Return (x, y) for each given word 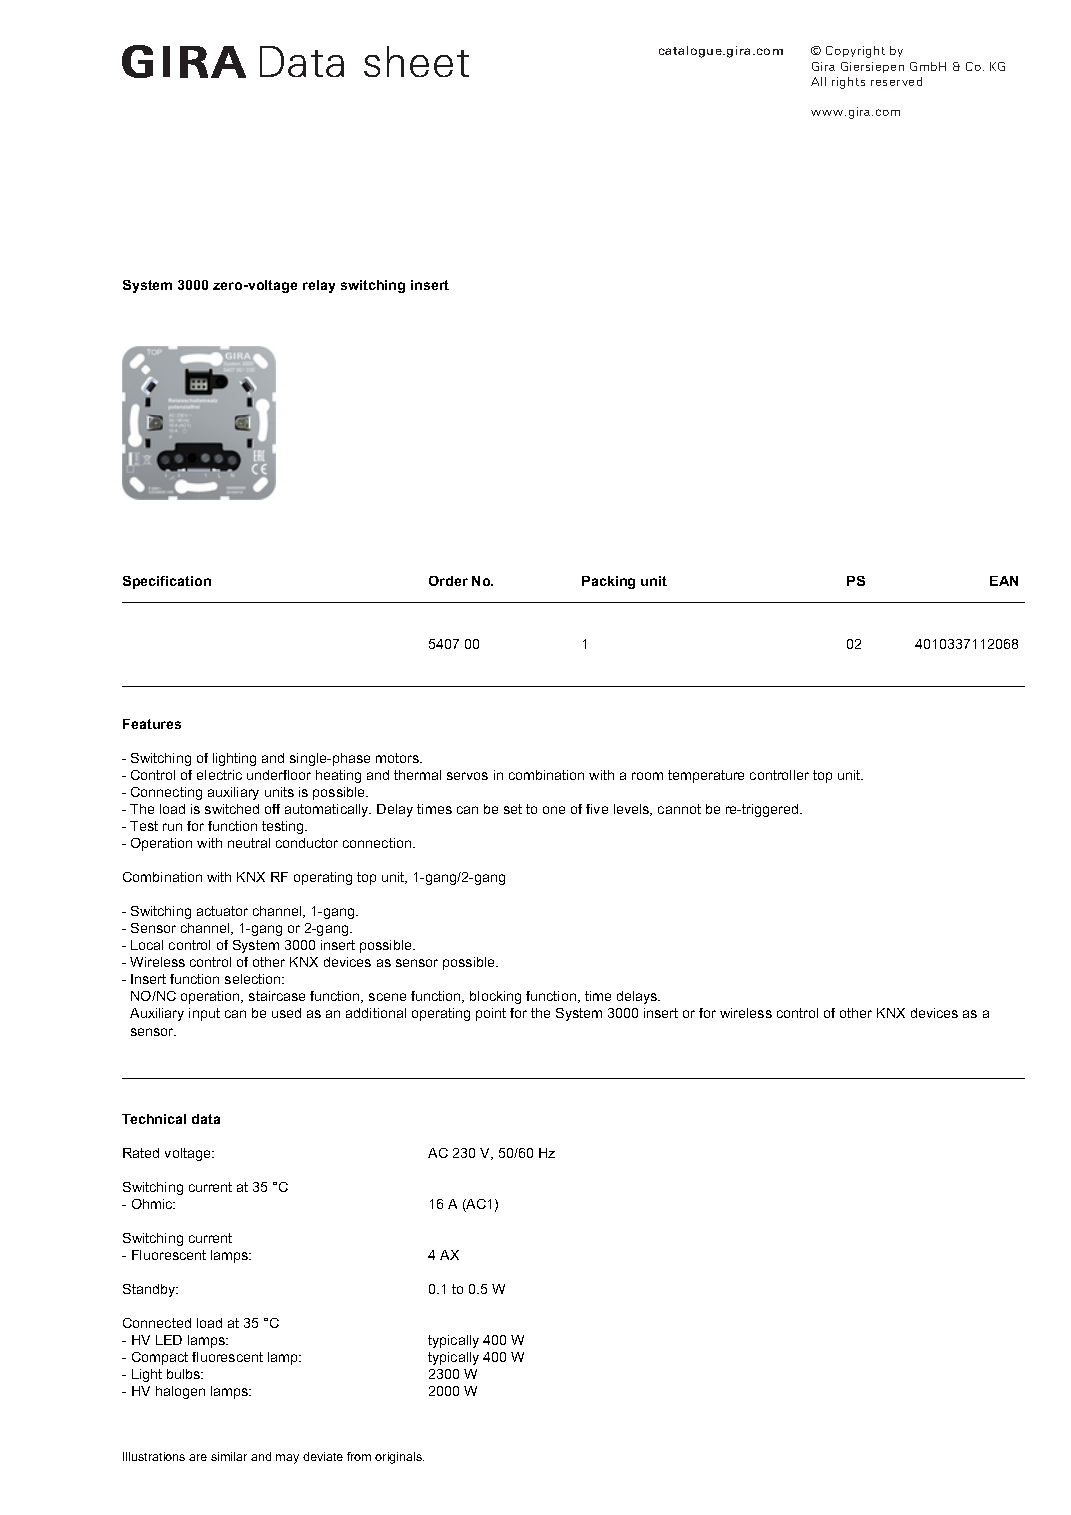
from (359, 1456)
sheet (416, 61)
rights (848, 83)
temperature (706, 776)
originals (399, 1458)
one (554, 810)
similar (229, 1456)
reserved (896, 81)
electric (219, 775)
